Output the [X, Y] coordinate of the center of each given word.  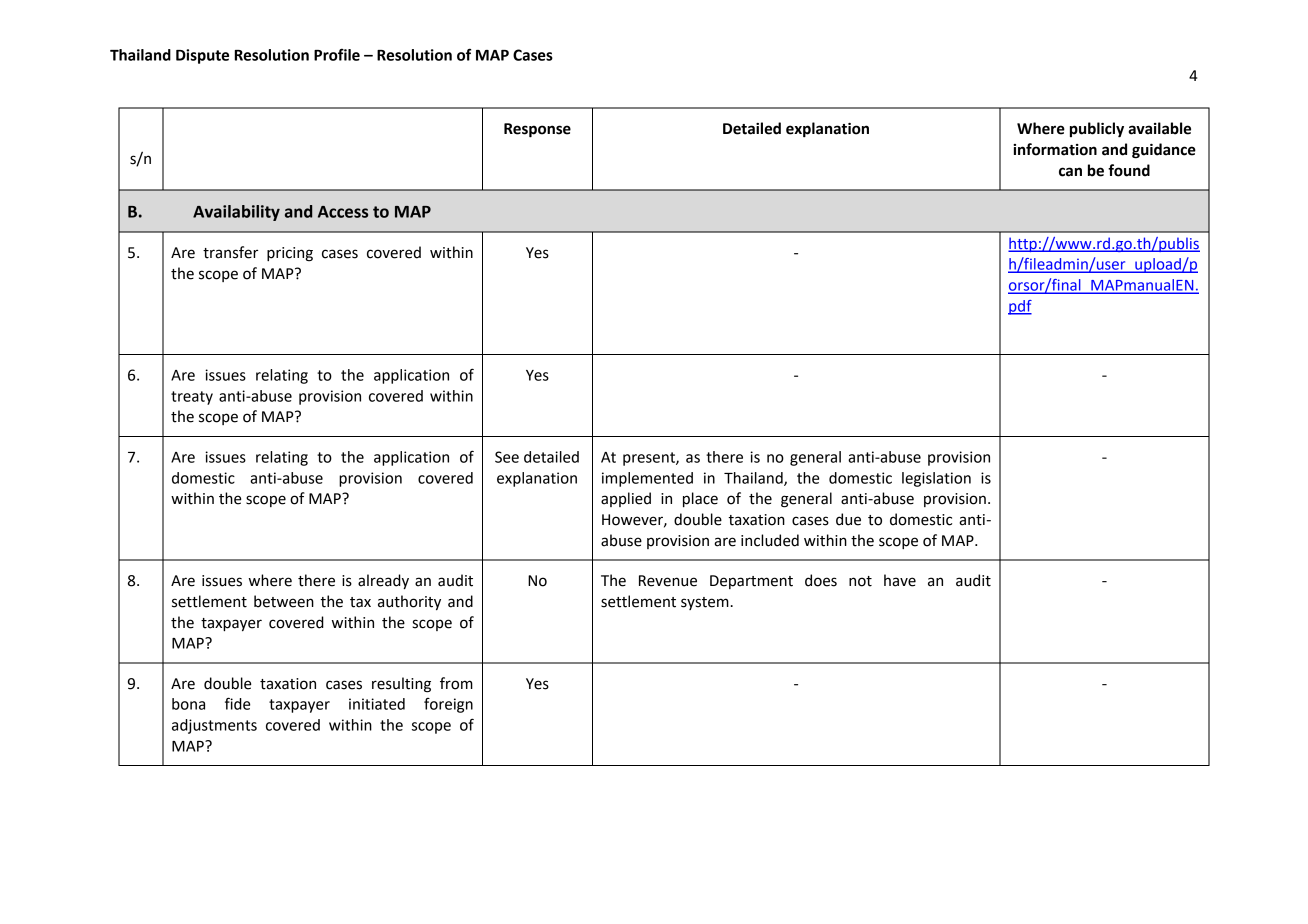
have [900, 580]
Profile [337, 54]
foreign [448, 705]
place [700, 499]
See [507, 457]
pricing [290, 254]
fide [237, 703]
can [1070, 172]
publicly [1097, 130]
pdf [1020, 307]
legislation [936, 479]
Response [537, 130]
